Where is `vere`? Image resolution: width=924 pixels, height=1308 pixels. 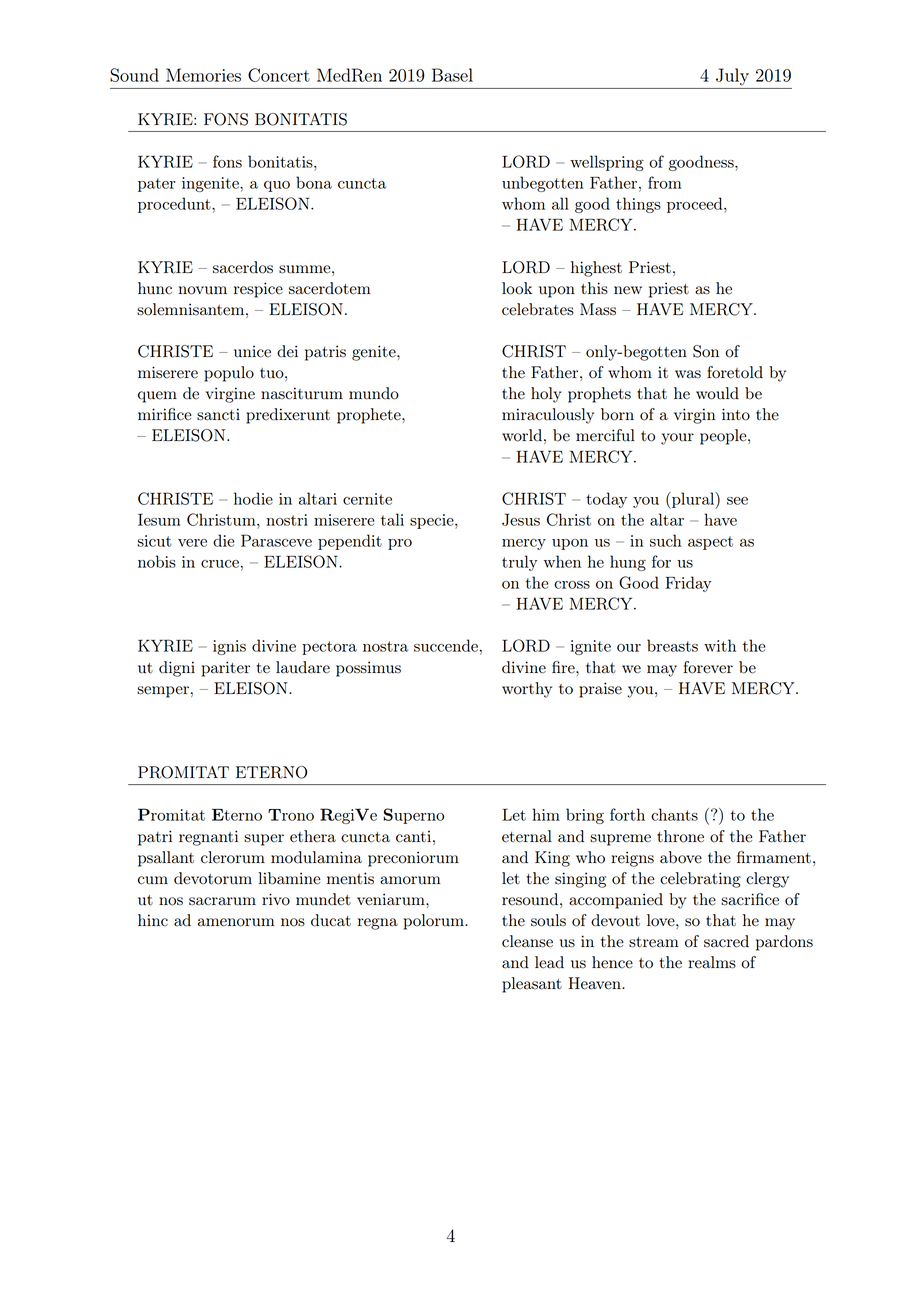 vere is located at coordinates (192, 543).
